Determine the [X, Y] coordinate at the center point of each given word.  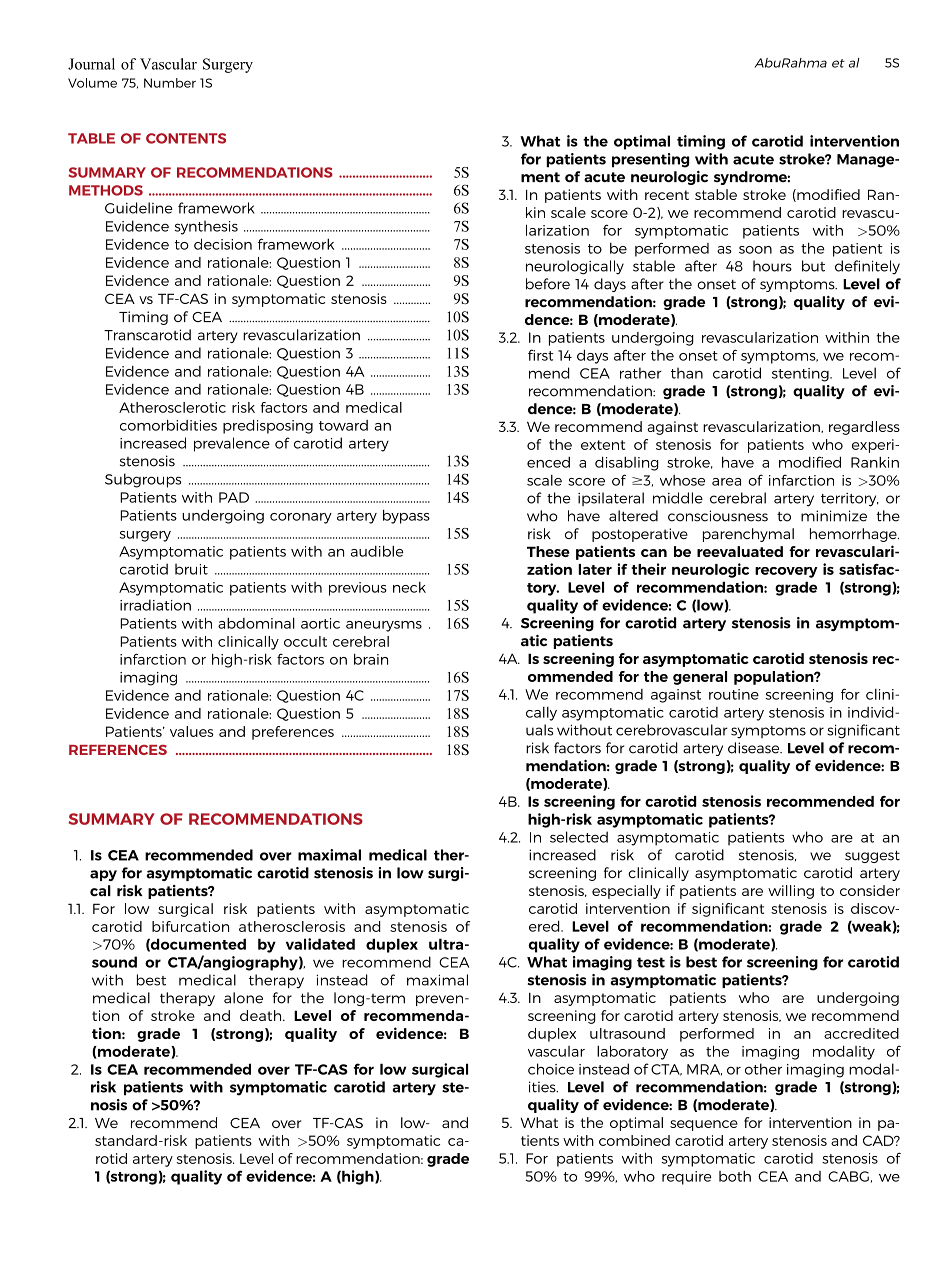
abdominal [256, 623]
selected [579, 837]
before [548, 284]
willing [791, 892]
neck [409, 587]
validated [320, 944]
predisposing [268, 426]
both [735, 1176]
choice [551, 1069]
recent [667, 195]
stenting [801, 375]
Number [170, 83]
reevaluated [740, 551]
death [262, 1015]
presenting [650, 160]
